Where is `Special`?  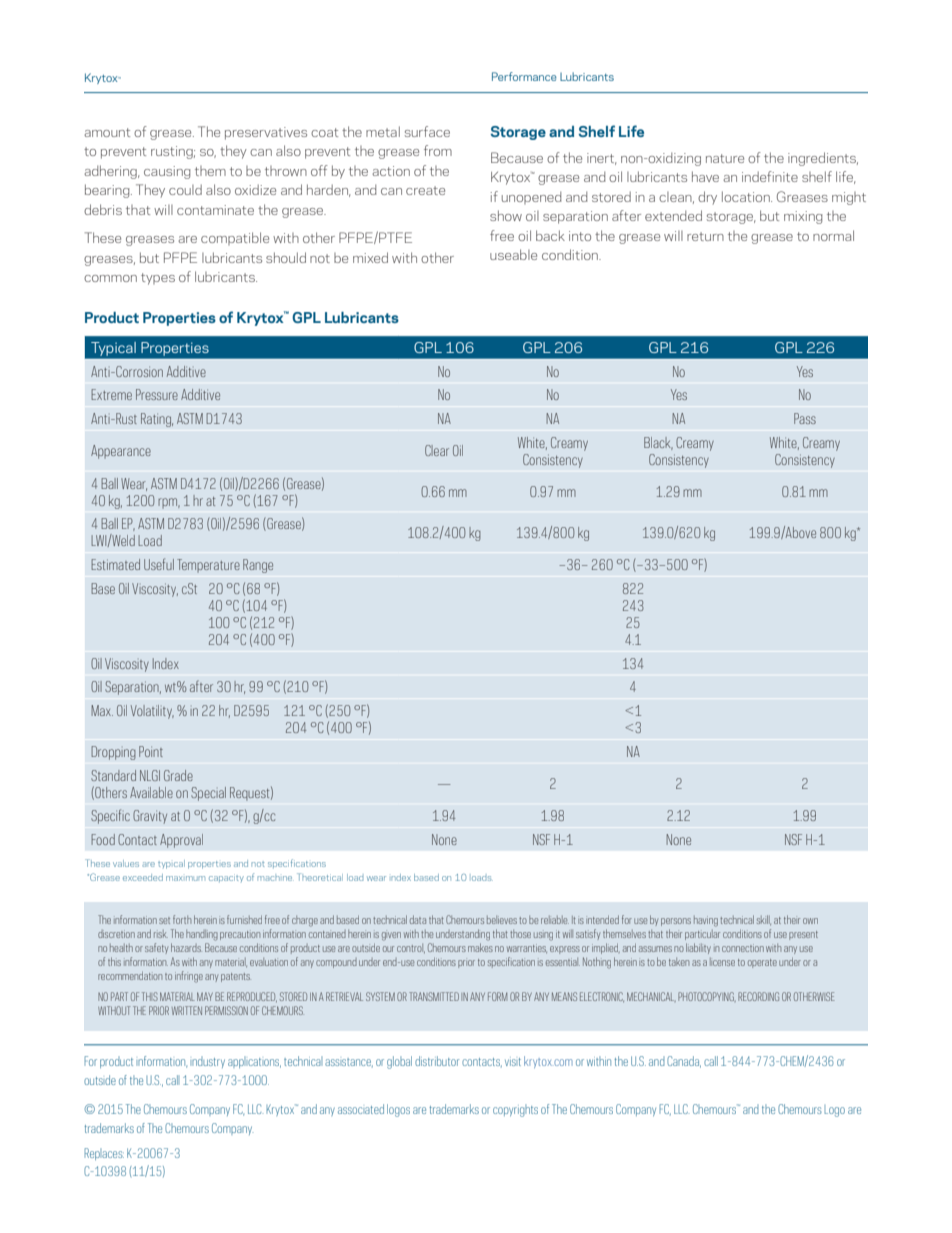
Special is located at coordinates (208, 794).
